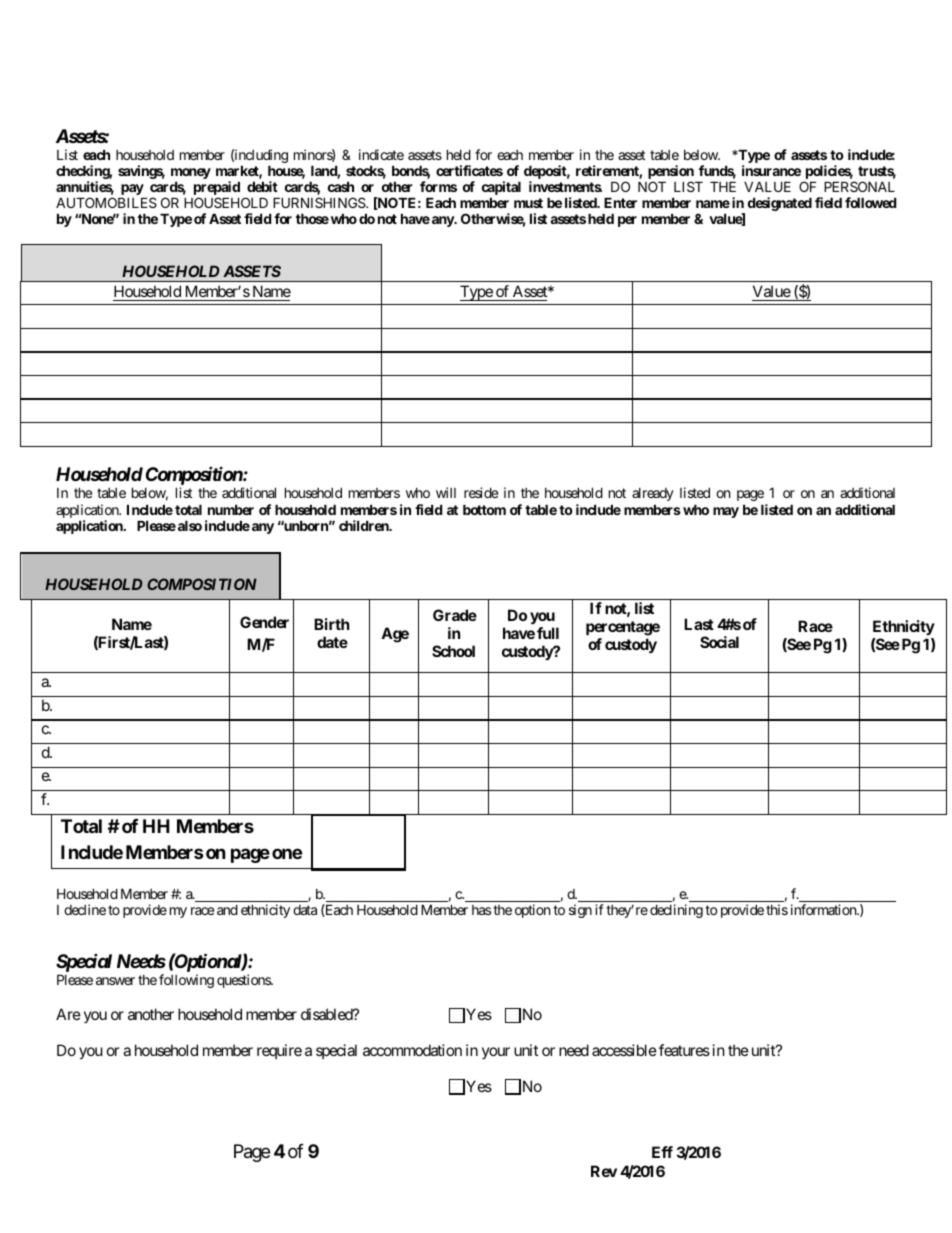 The image size is (952, 1233). Describe the element at coordinates (190, 525) in the screenshot. I see `also` at that location.
